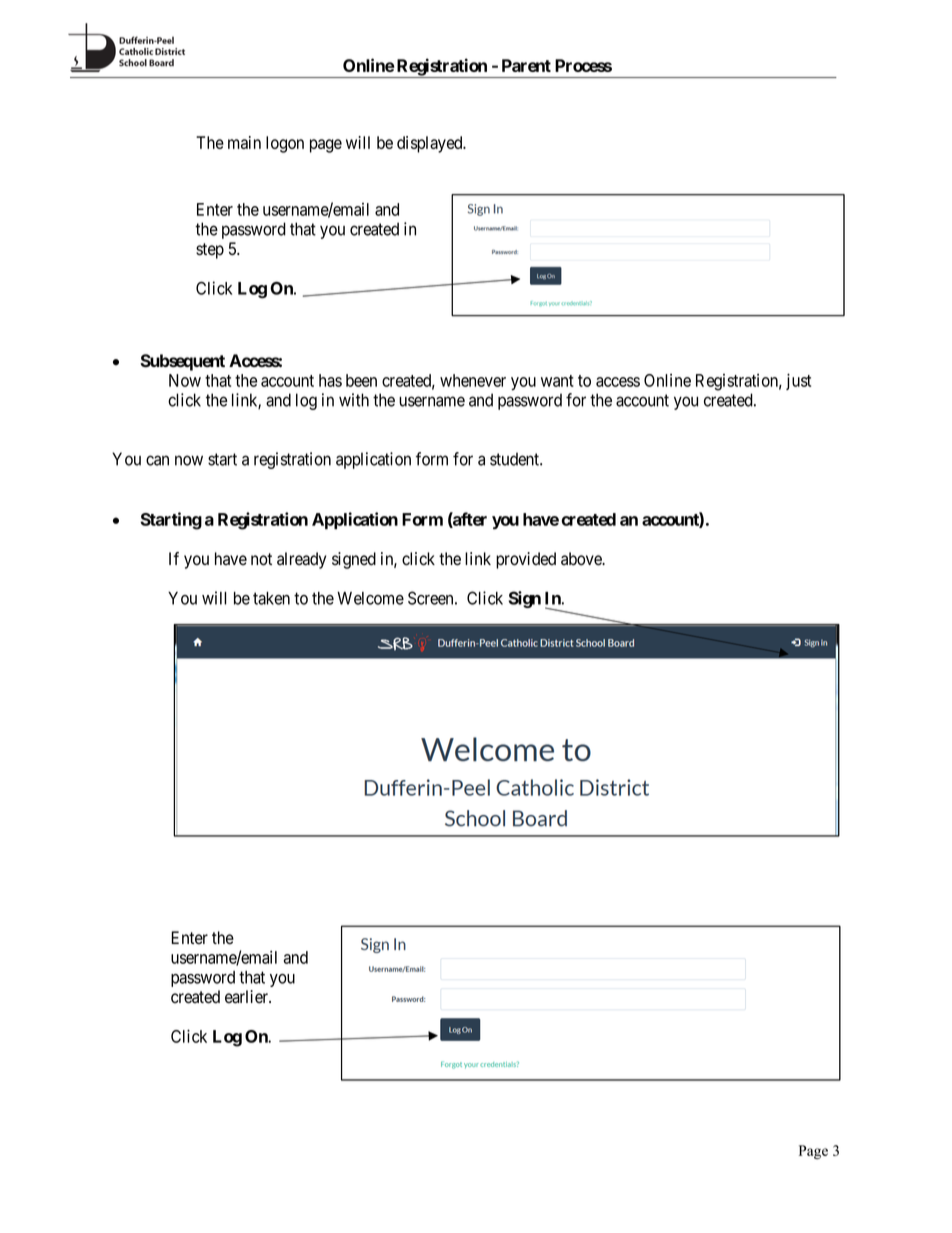 Image resolution: width=952 pixels, height=1233 pixels. What do you see at coordinates (210, 251) in the screenshot?
I see `step` at bounding box center [210, 251].
